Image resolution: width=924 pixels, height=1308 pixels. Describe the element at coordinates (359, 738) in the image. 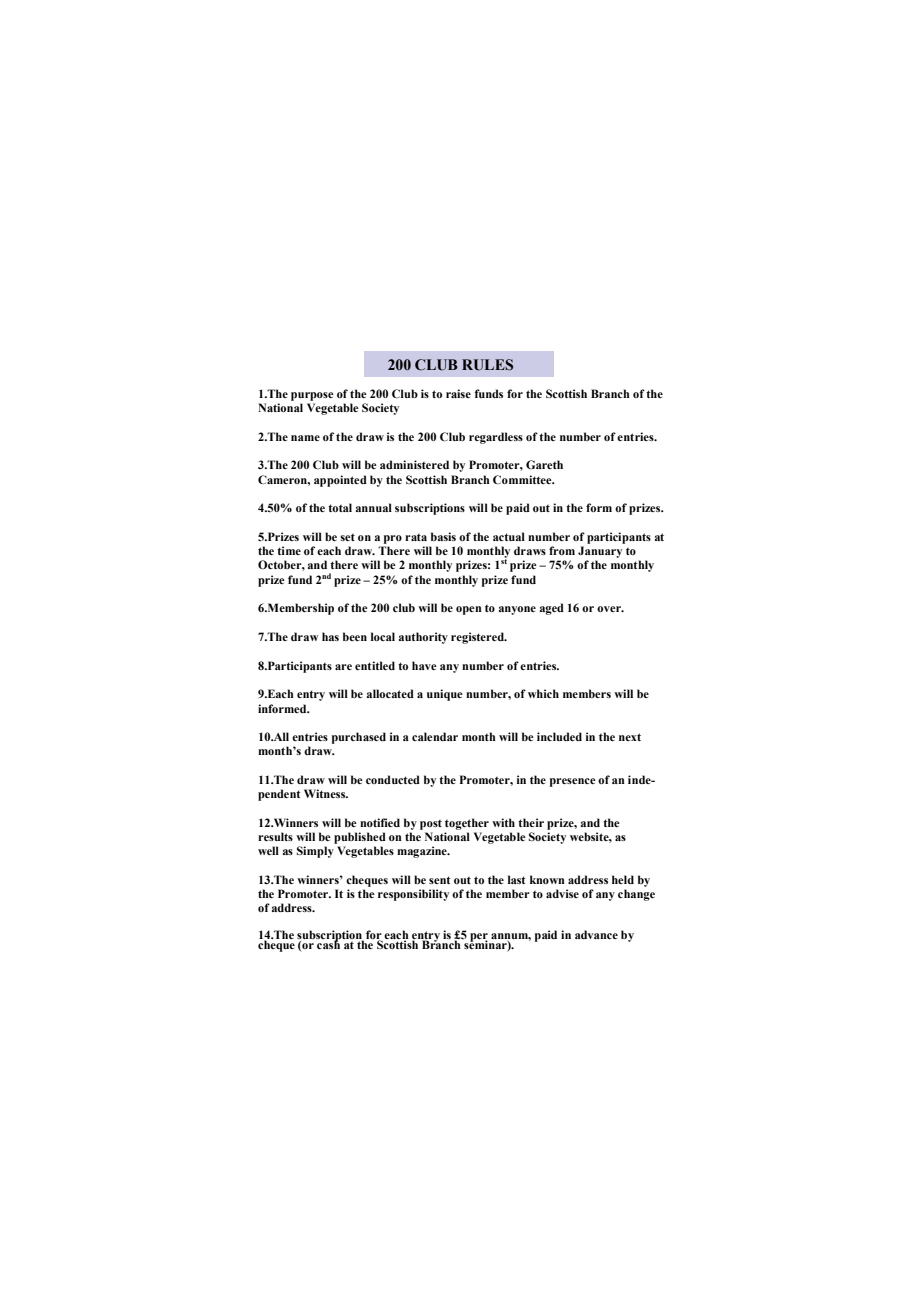

I see `purchased` at that location.
